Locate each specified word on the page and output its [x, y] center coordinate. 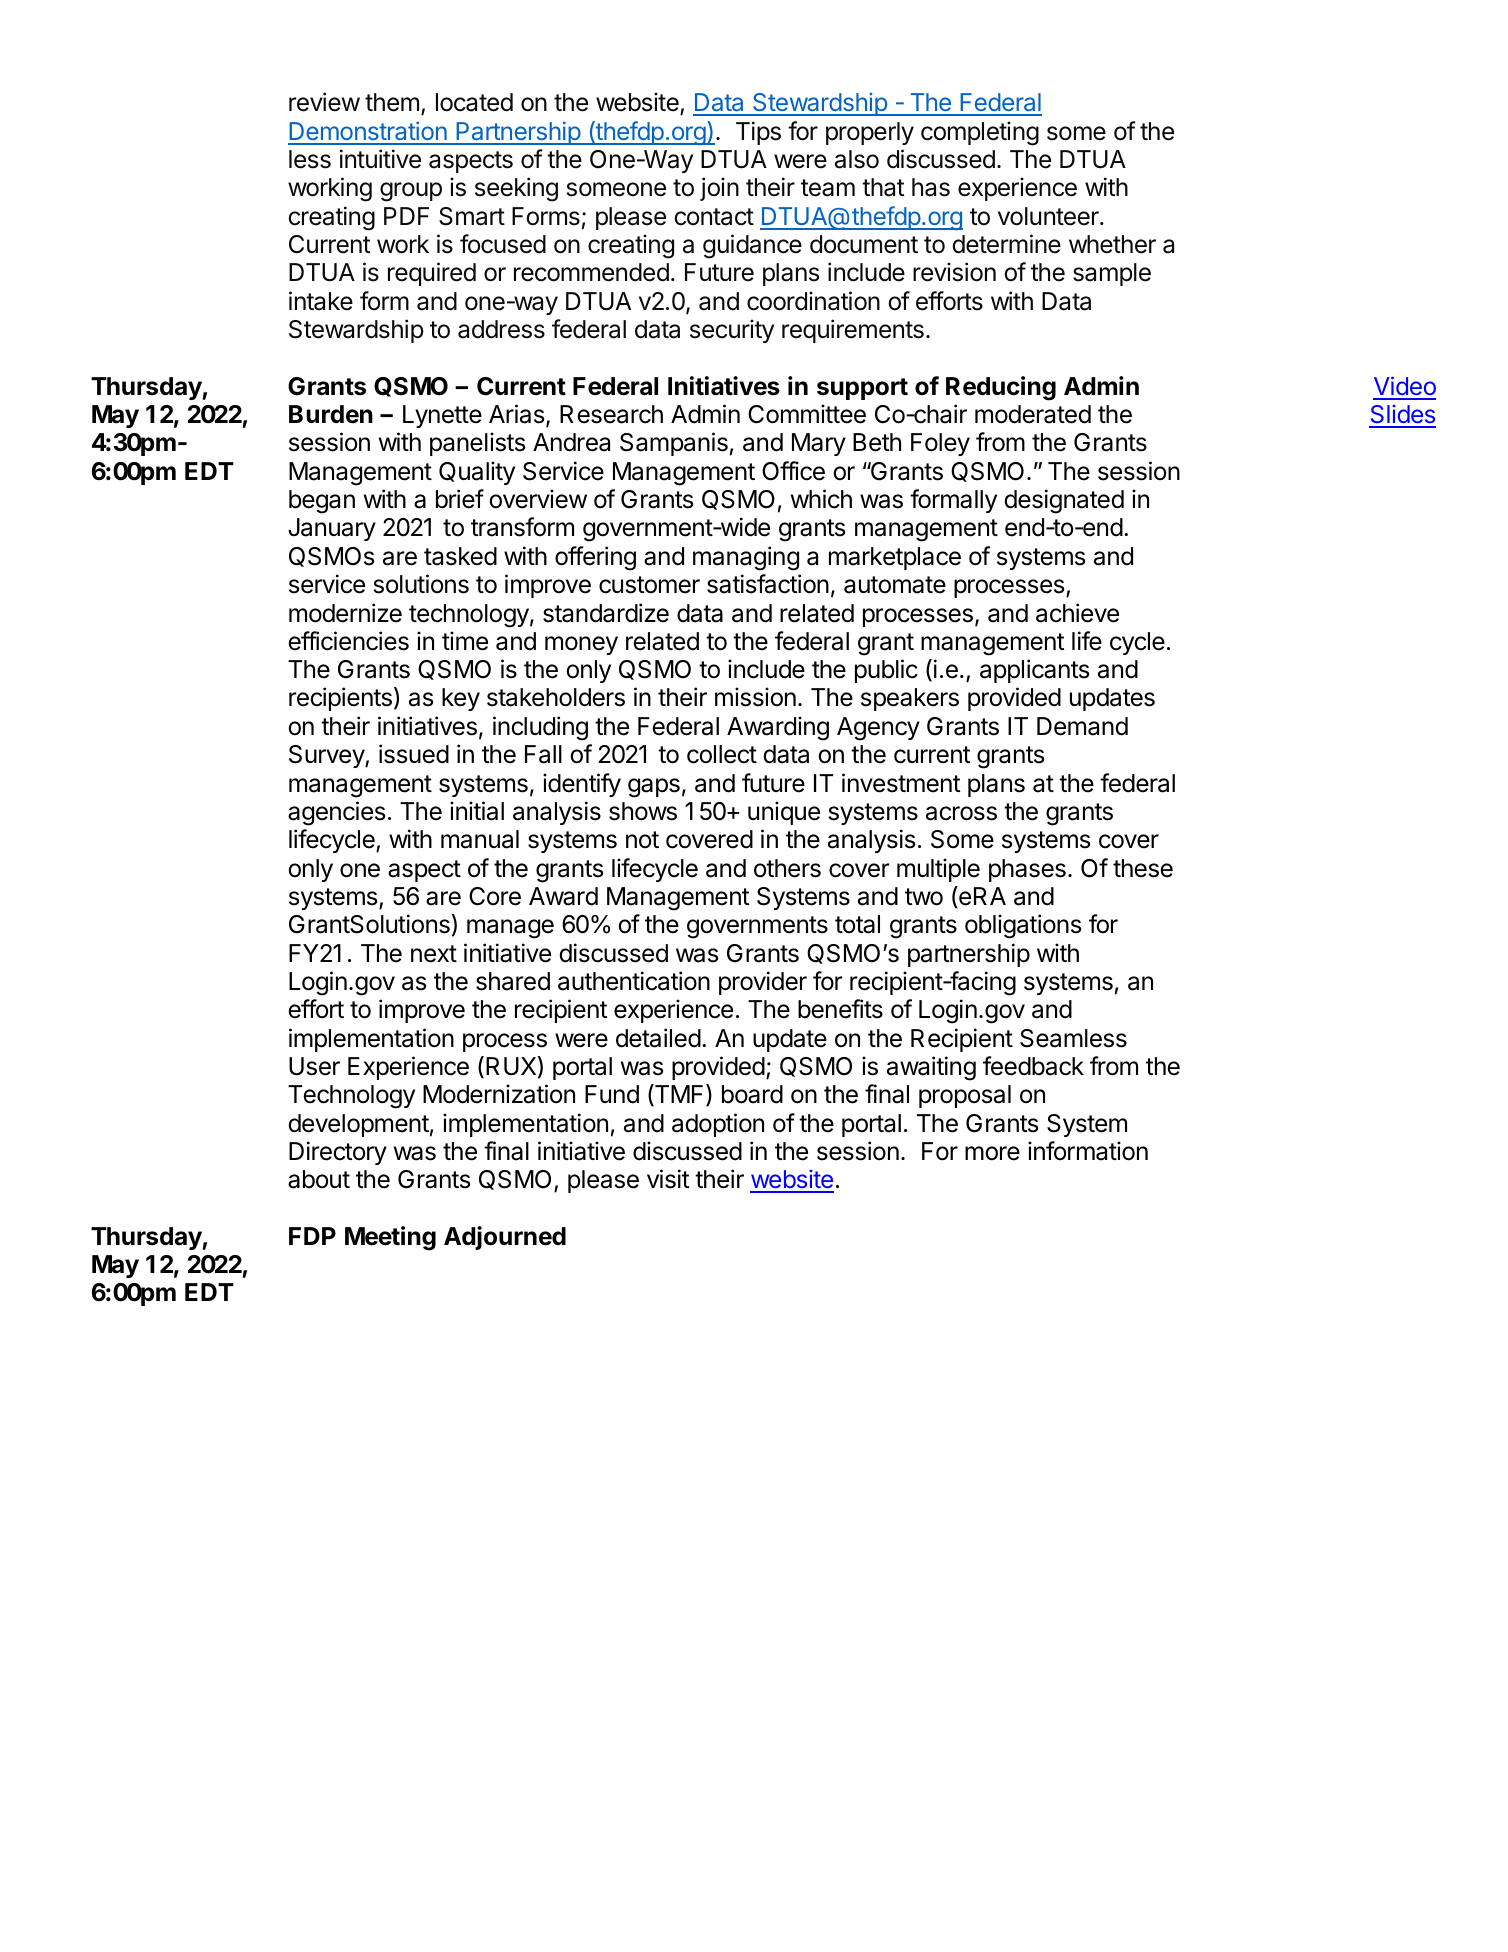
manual [480, 839]
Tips [758, 133]
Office [793, 471]
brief [460, 499]
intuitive [380, 159]
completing [980, 133]
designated [1064, 501]
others [787, 868]
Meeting [390, 1238]
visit [668, 1179]
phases [1027, 870]
